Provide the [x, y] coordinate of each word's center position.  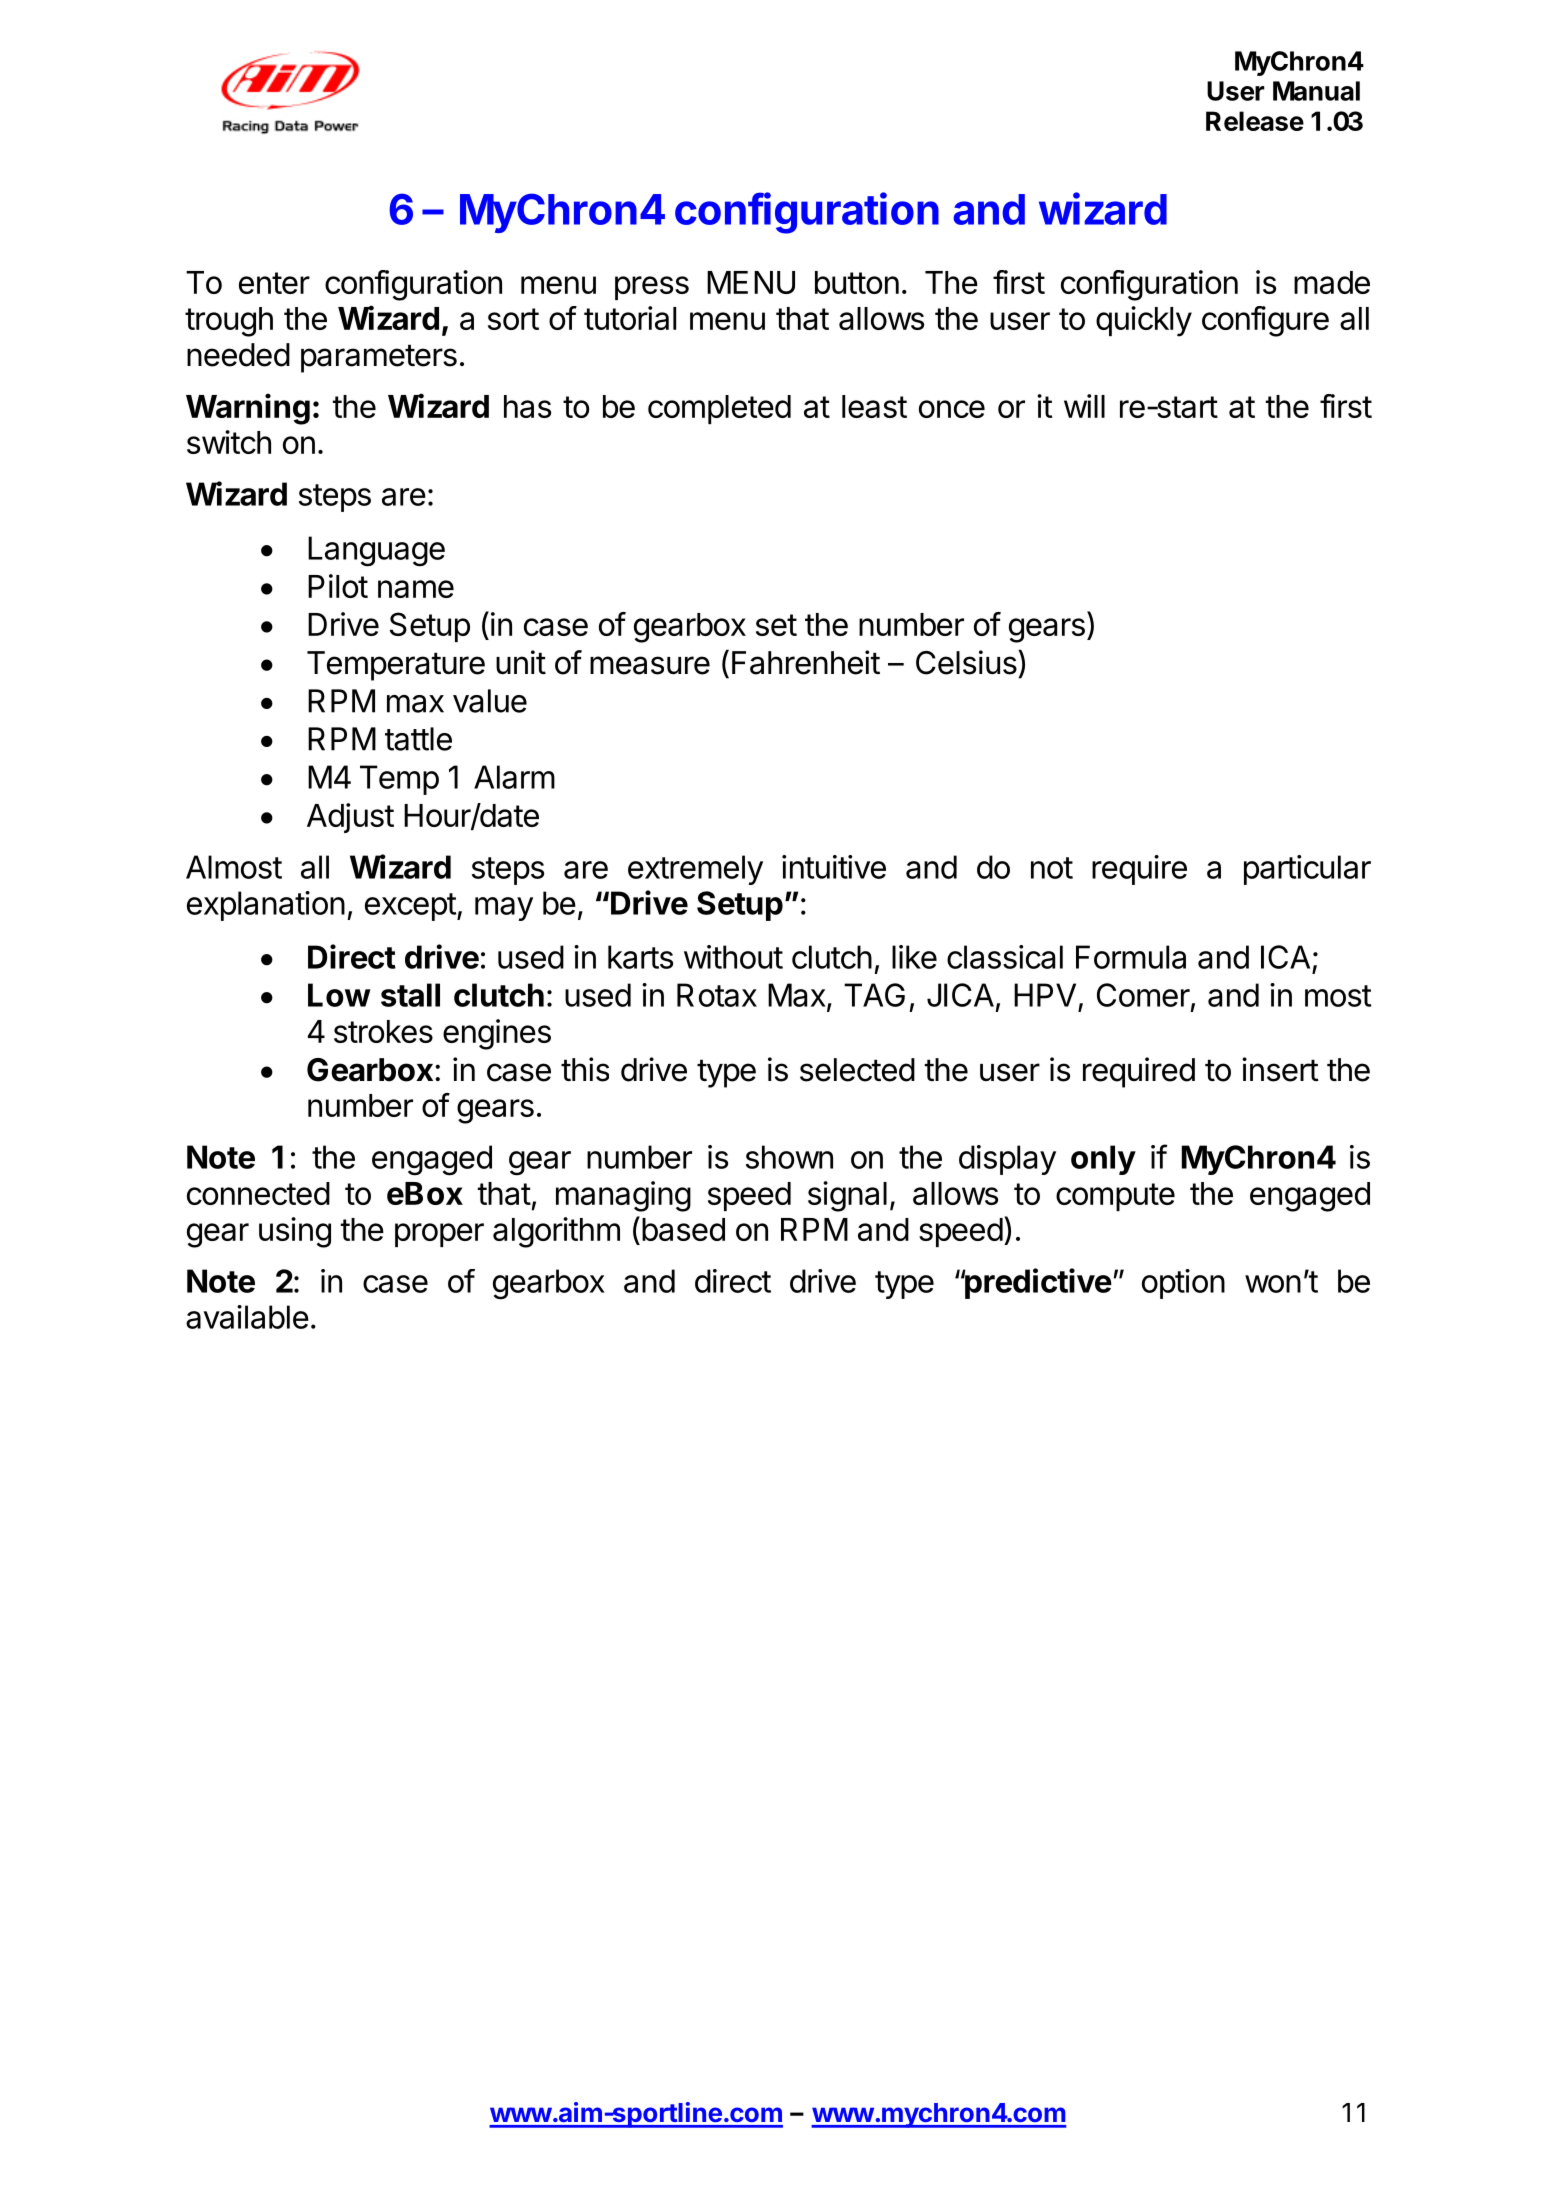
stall [410, 995]
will [1084, 406]
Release [1255, 121]
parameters [379, 358]
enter [274, 283]
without [733, 957]
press [652, 288]
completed [719, 409]
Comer [1143, 995]
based [683, 1229]
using [295, 1232]
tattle [418, 739]
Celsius [966, 662]
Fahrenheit [806, 662]
